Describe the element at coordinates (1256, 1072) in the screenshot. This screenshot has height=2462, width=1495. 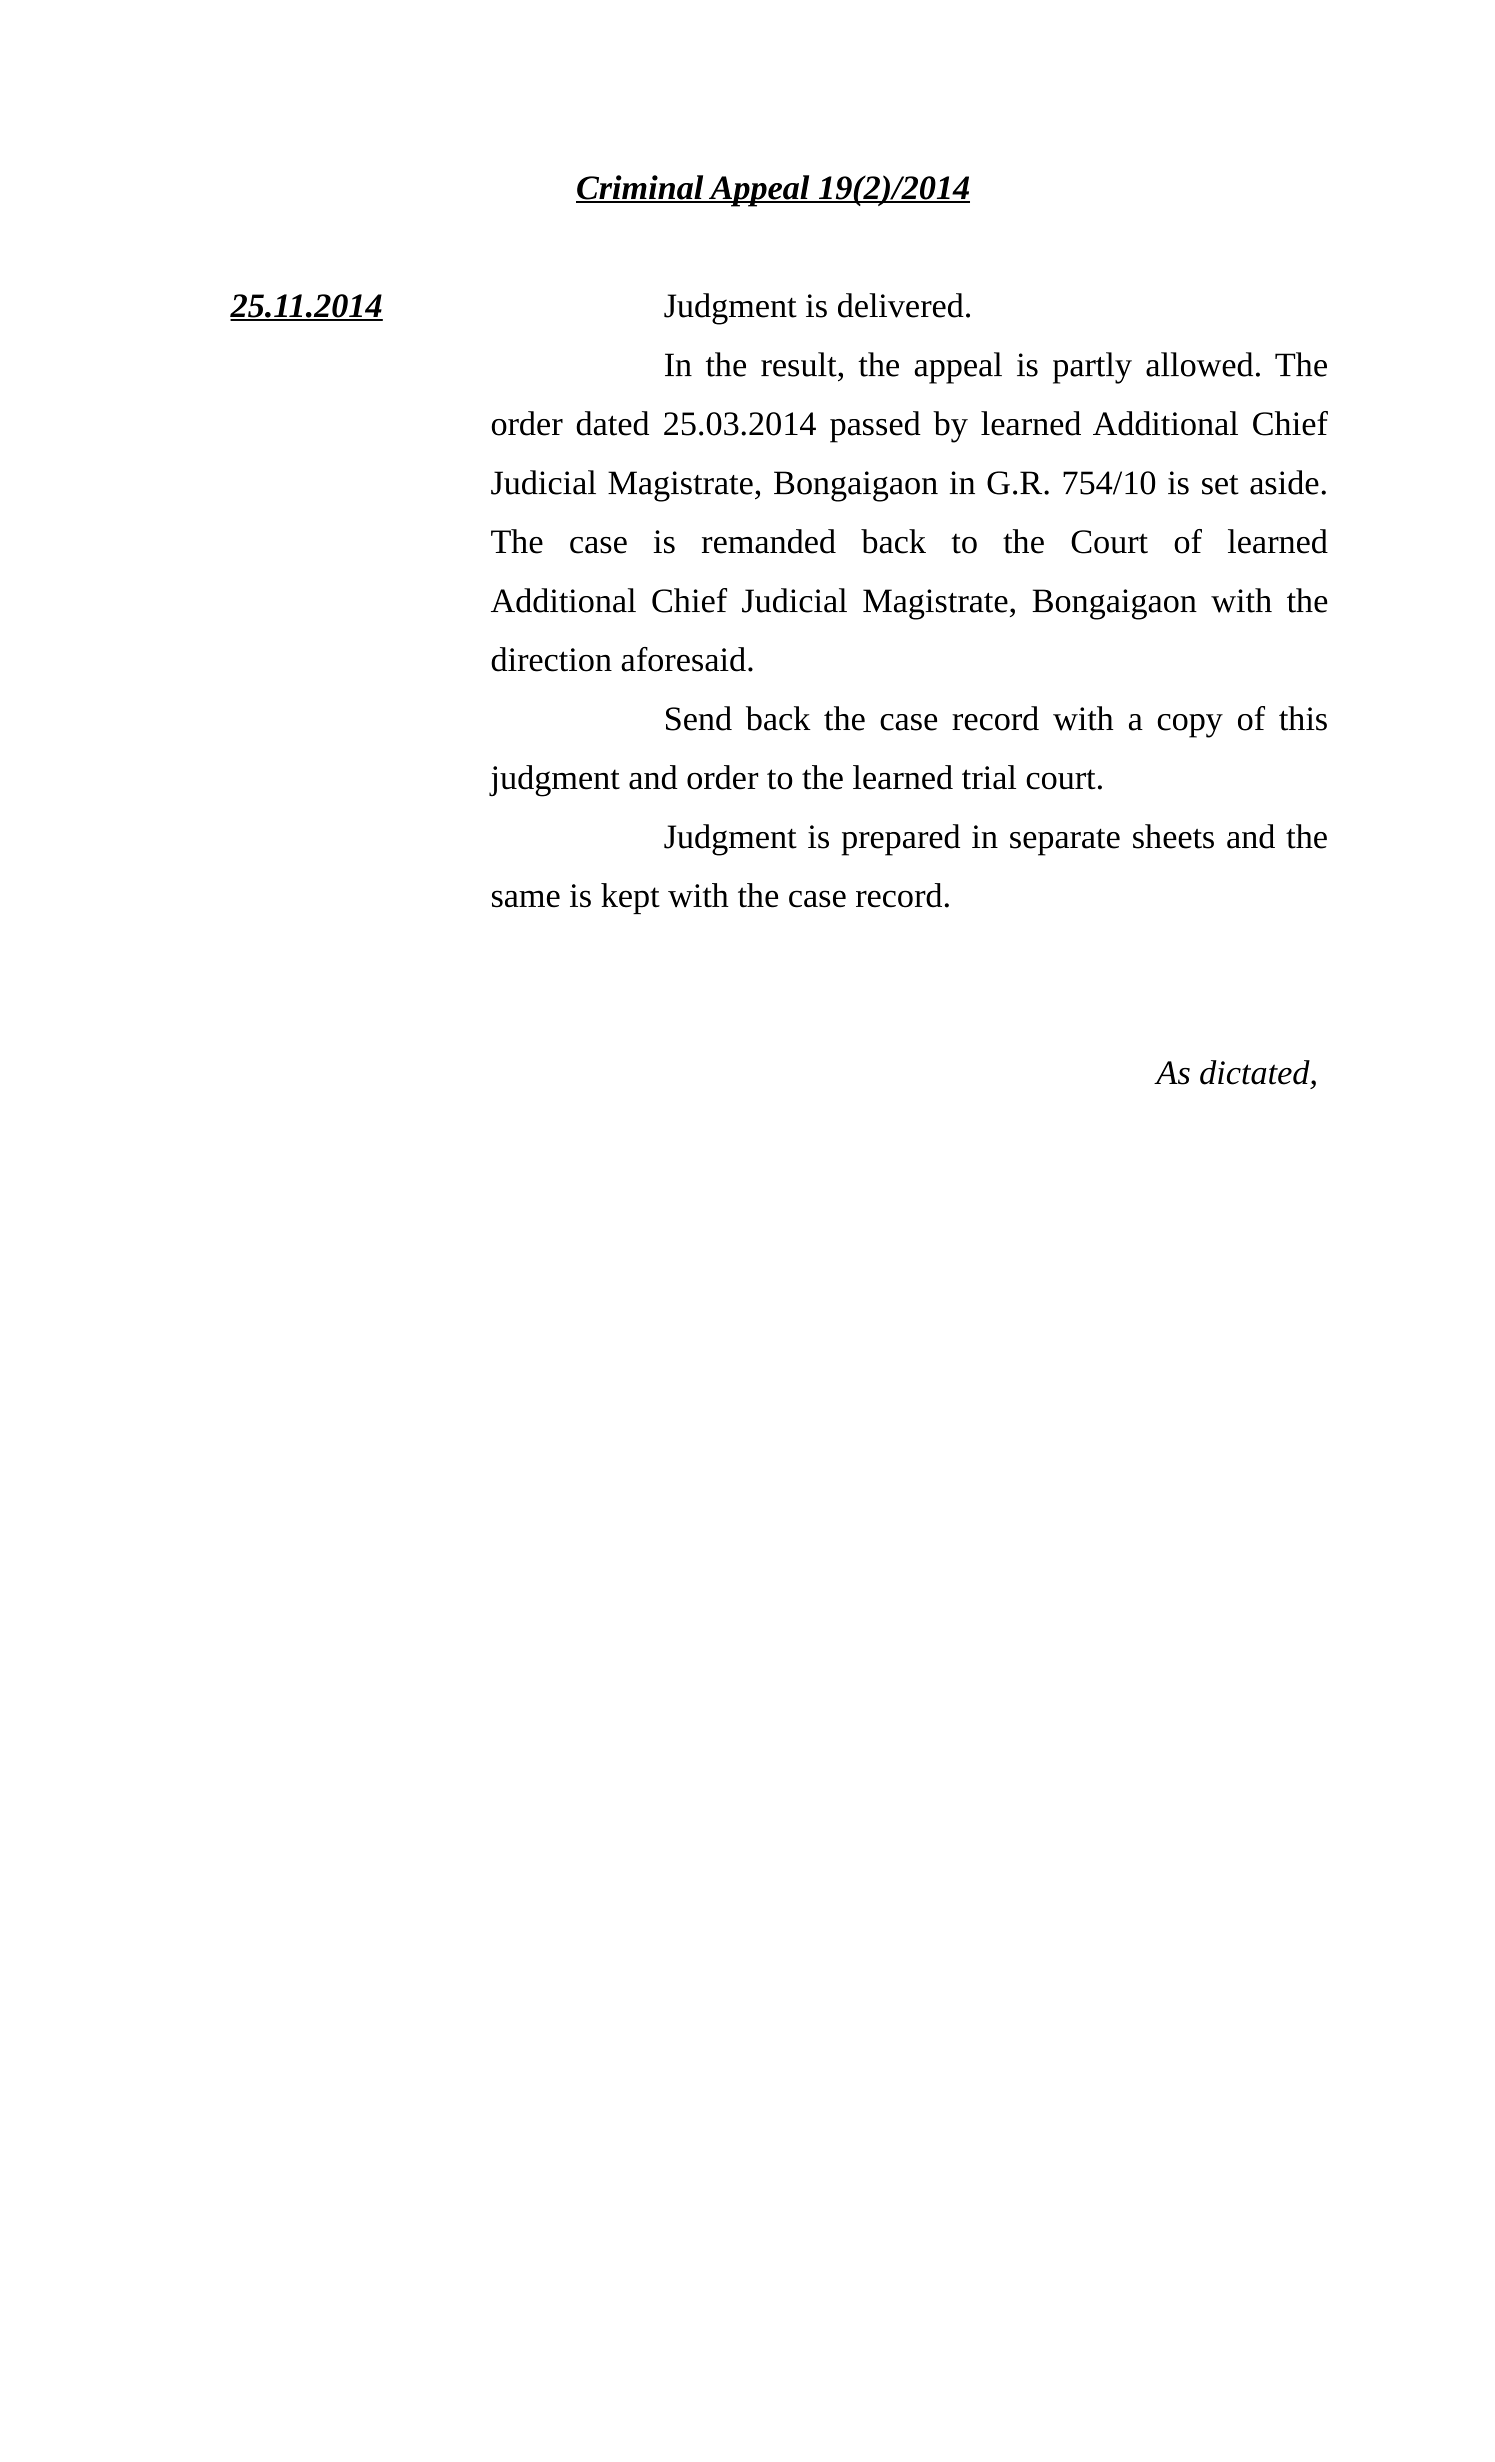
I see `dictated` at that location.
